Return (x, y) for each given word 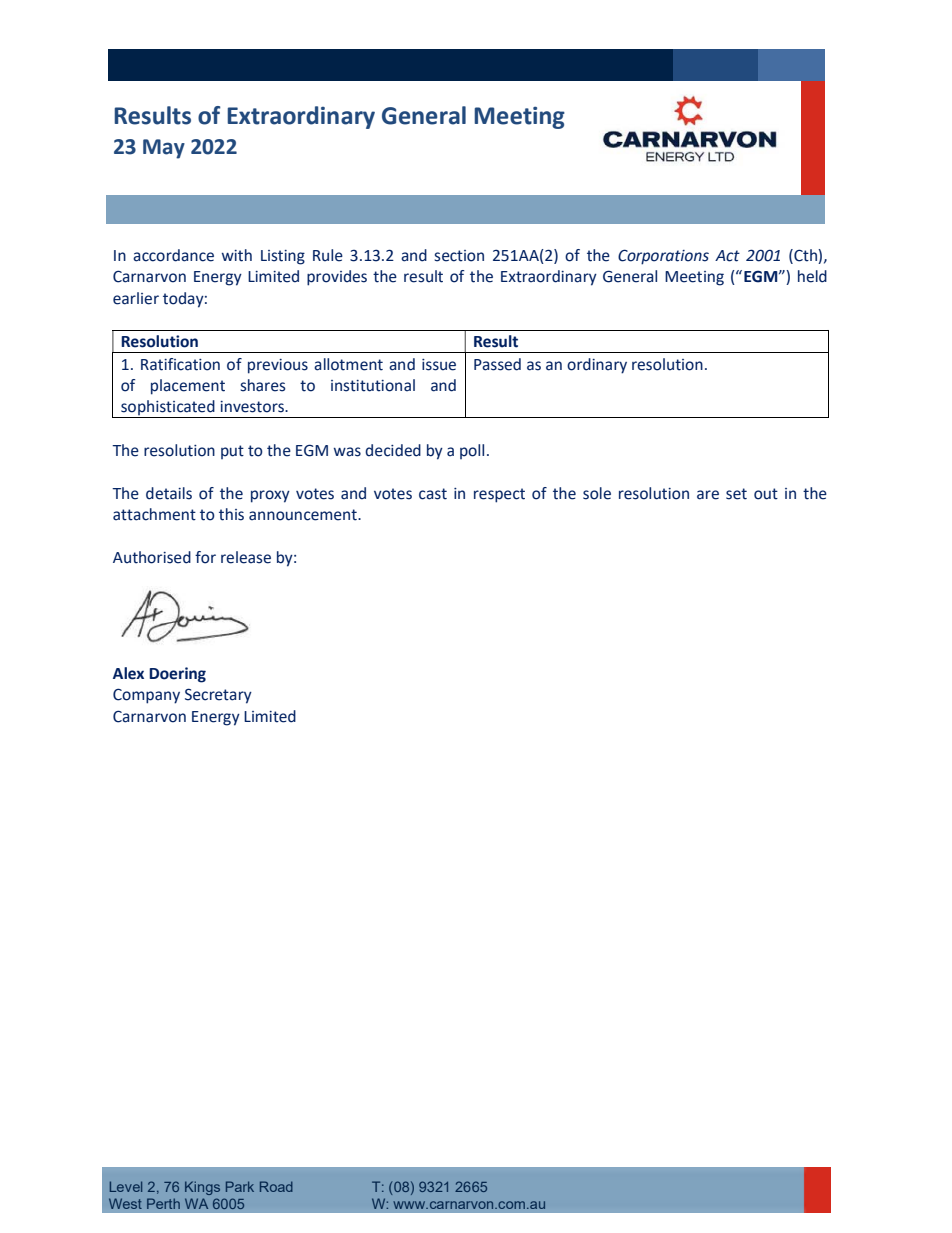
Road (276, 1186)
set (736, 494)
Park (240, 1186)
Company (146, 696)
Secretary (218, 696)
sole (597, 493)
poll (472, 451)
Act (727, 256)
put (232, 452)
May (164, 149)
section (459, 256)
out (766, 494)
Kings (202, 1188)
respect (499, 495)
